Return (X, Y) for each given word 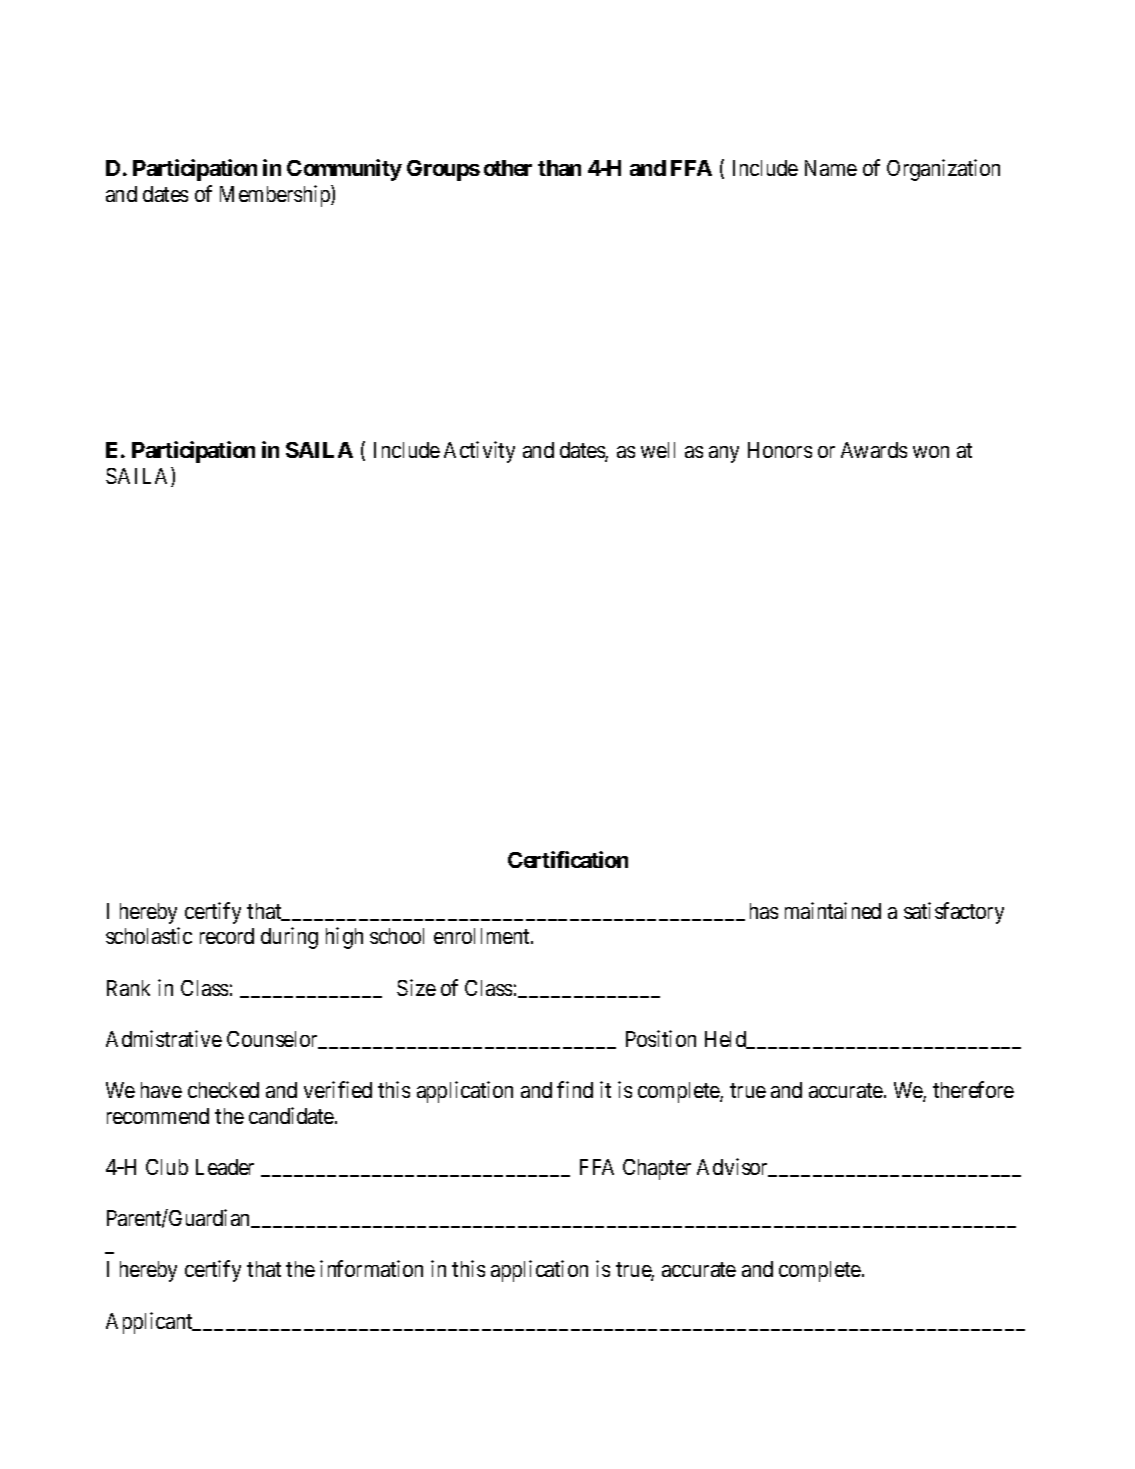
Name (831, 168)
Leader (225, 1167)
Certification (568, 859)
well (658, 450)
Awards (874, 450)
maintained (833, 910)
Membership (276, 196)
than (559, 168)
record (227, 936)
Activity (479, 452)
